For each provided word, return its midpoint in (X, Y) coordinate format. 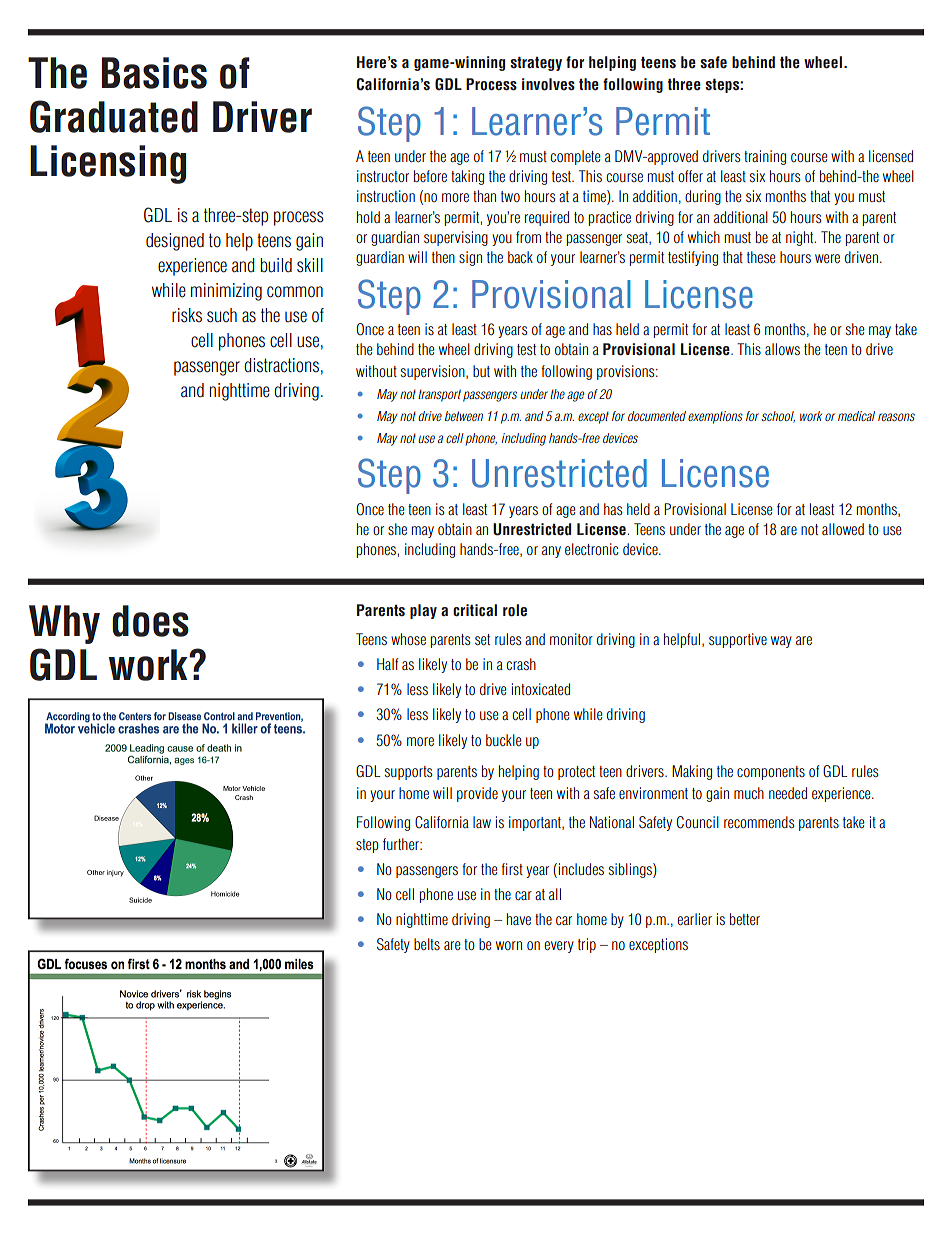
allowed (843, 529)
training (765, 157)
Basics (154, 73)
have (519, 919)
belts (427, 944)
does (150, 621)
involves (548, 84)
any (551, 552)
